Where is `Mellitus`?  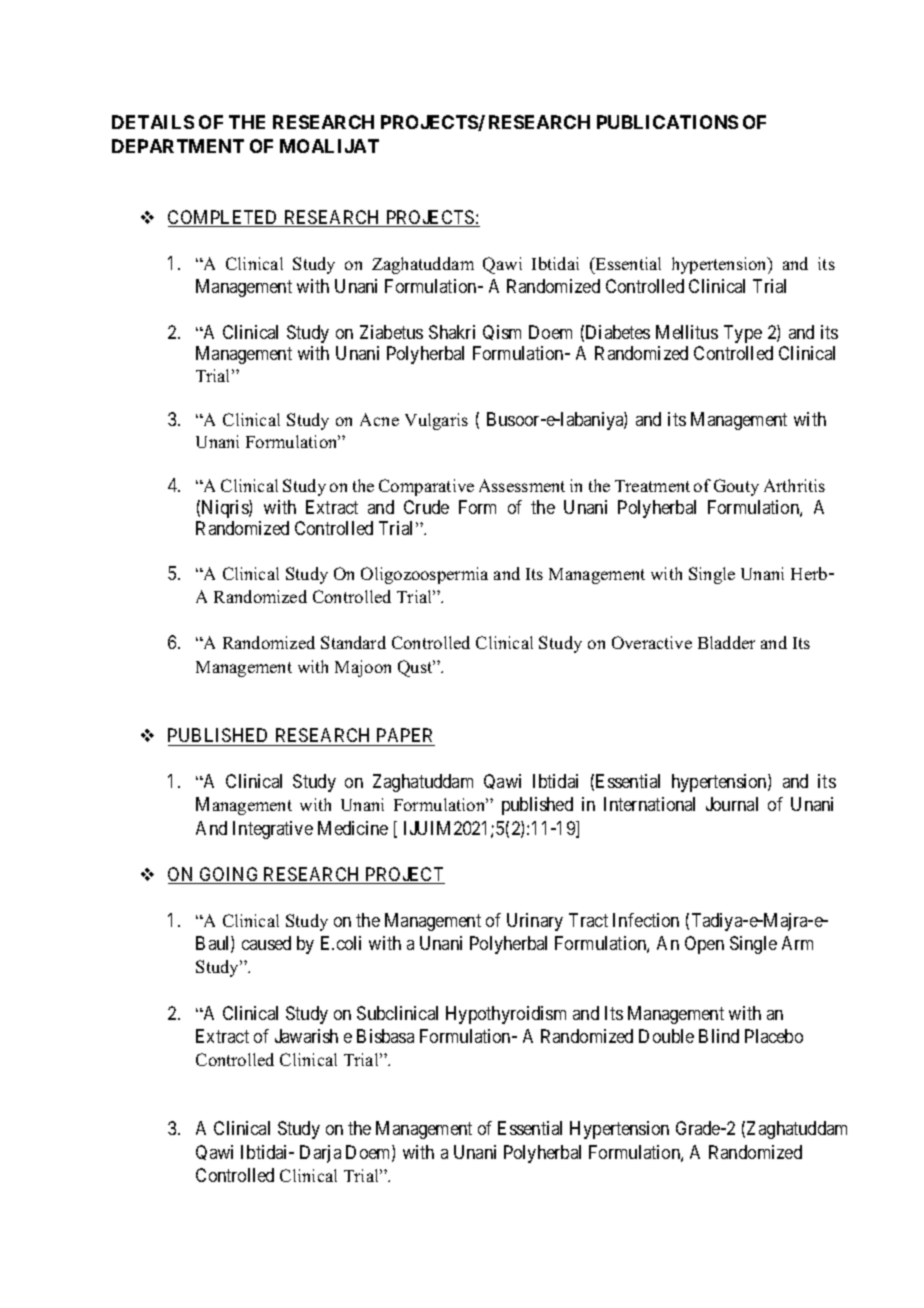
Mellitus is located at coordinates (687, 332).
